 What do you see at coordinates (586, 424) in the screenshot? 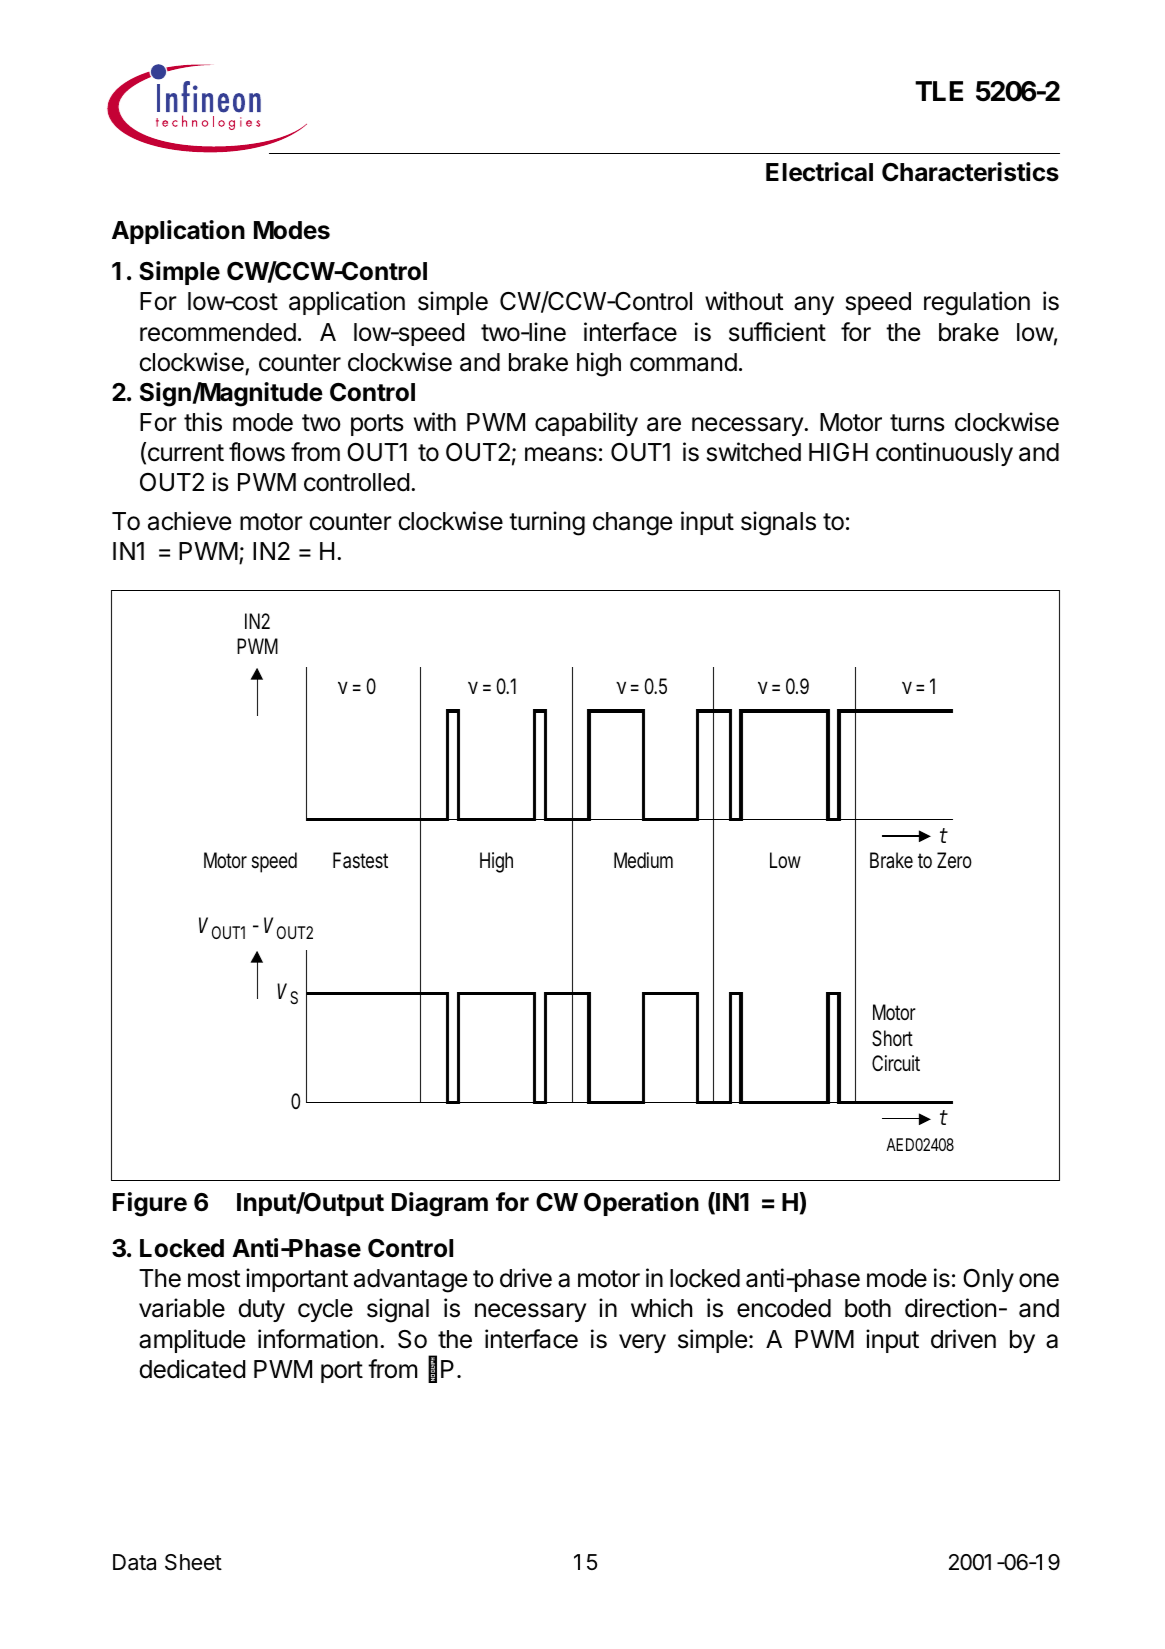
I see `capability` at bounding box center [586, 424].
